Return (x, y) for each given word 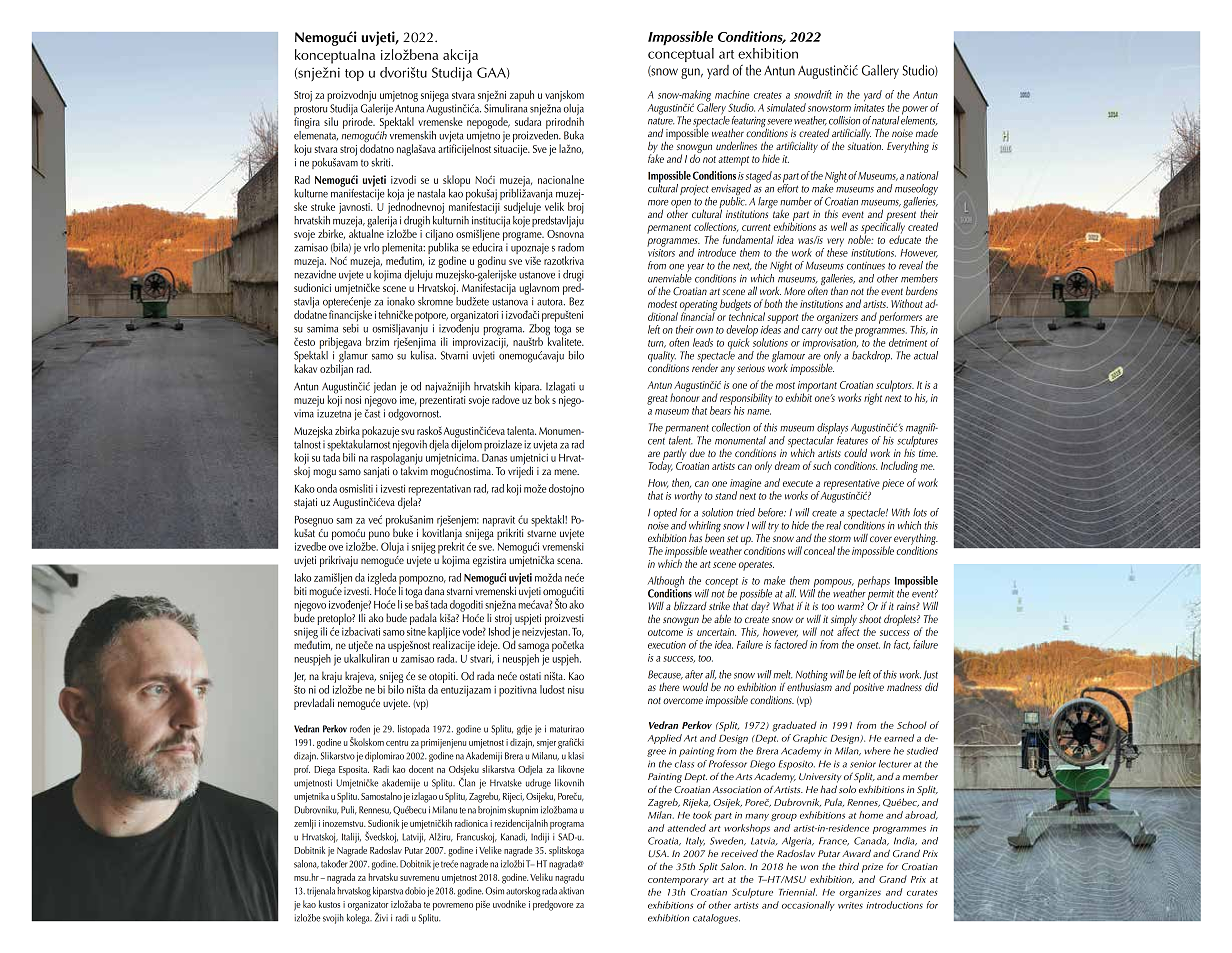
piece (893, 484)
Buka (574, 135)
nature (661, 121)
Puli (349, 810)
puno (379, 535)
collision (844, 120)
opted (665, 513)
